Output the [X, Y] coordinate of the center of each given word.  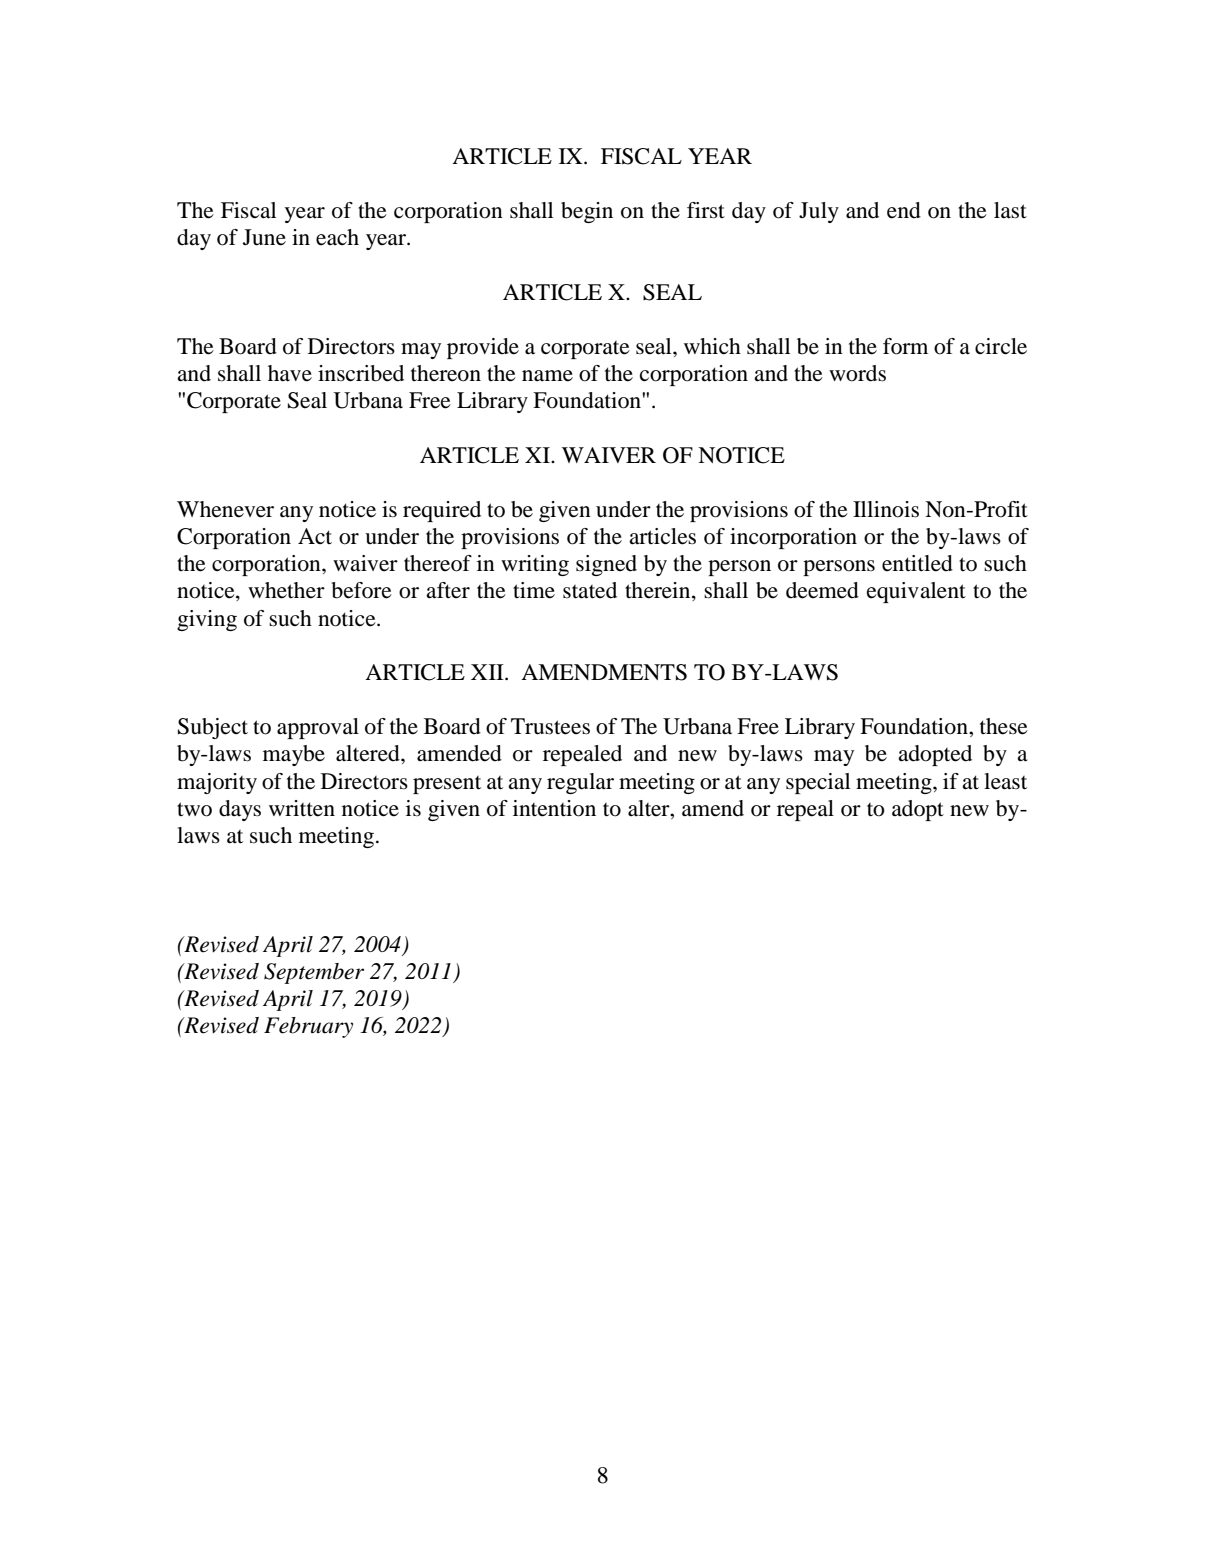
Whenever [225, 509]
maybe [294, 755]
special [818, 783]
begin [587, 212]
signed [606, 565]
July [819, 212]
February [308, 1027]
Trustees [550, 726]
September [314, 973]
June [264, 237]
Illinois [886, 509]
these [1004, 726]
